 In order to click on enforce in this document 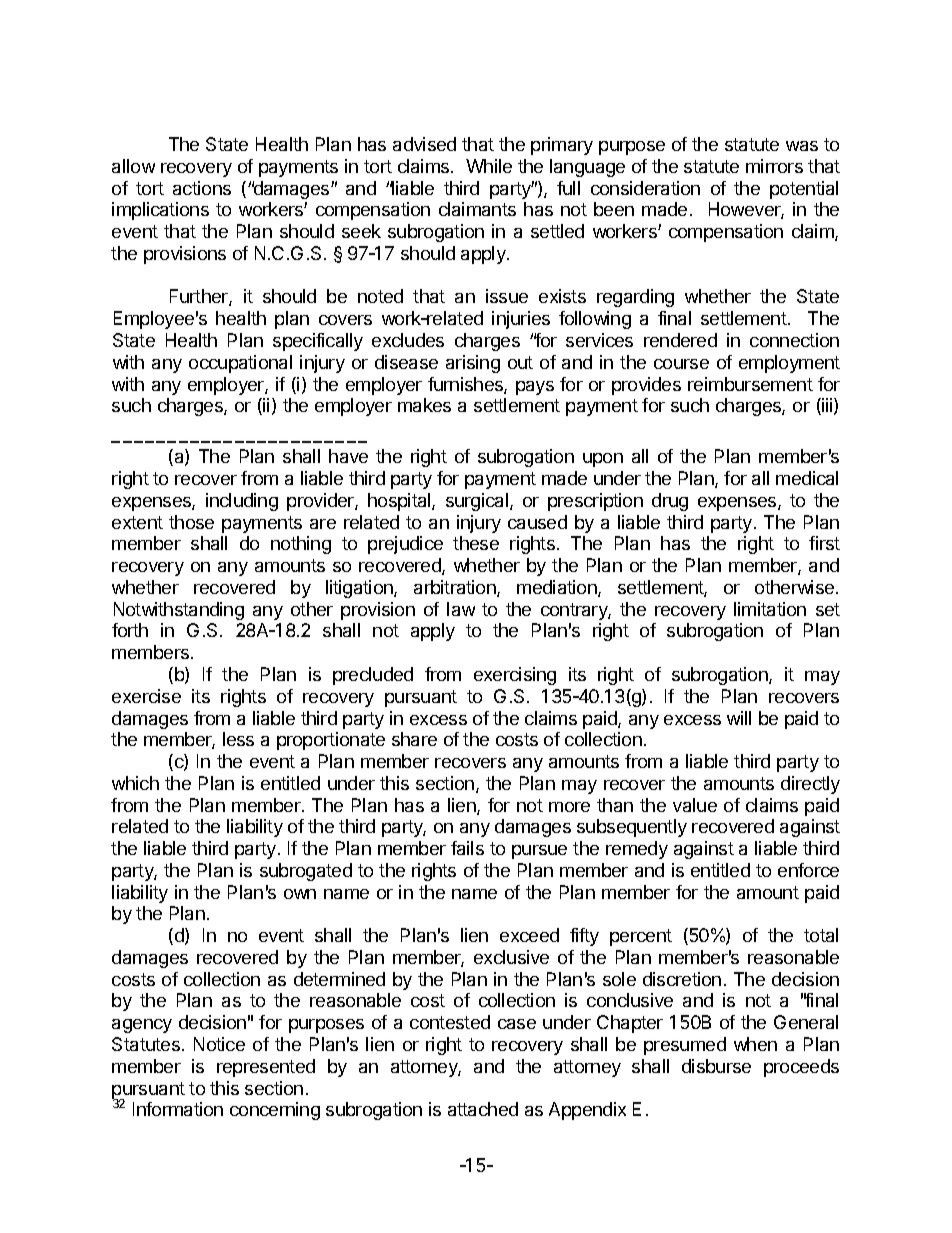, I will do `click(808, 870)`.
